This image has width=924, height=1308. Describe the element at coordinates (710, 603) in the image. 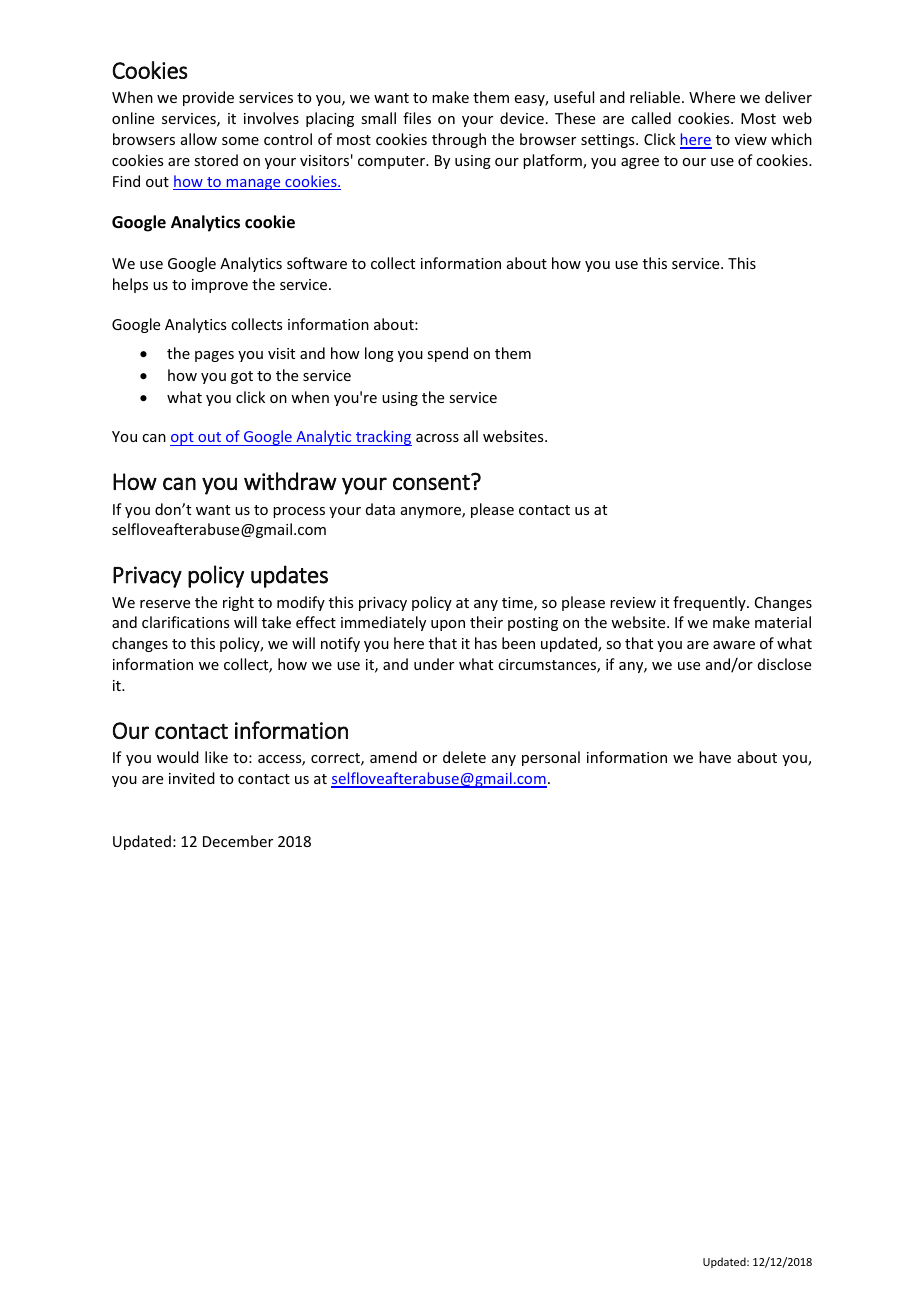

I see `frequently` at that location.
